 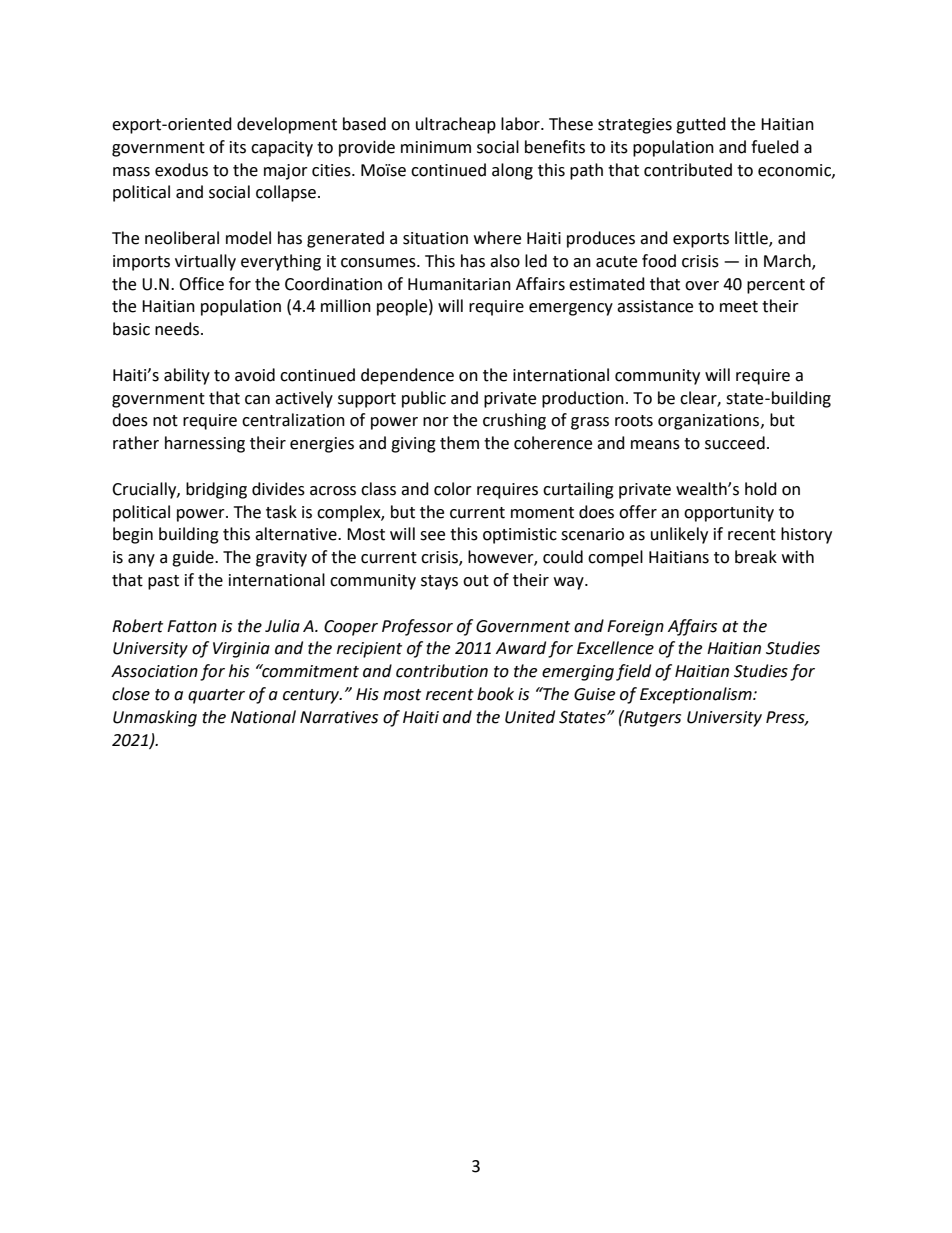 What do you see at coordinates (495, 694) in the document?
I see `book` at bounding box center [495, 694].
